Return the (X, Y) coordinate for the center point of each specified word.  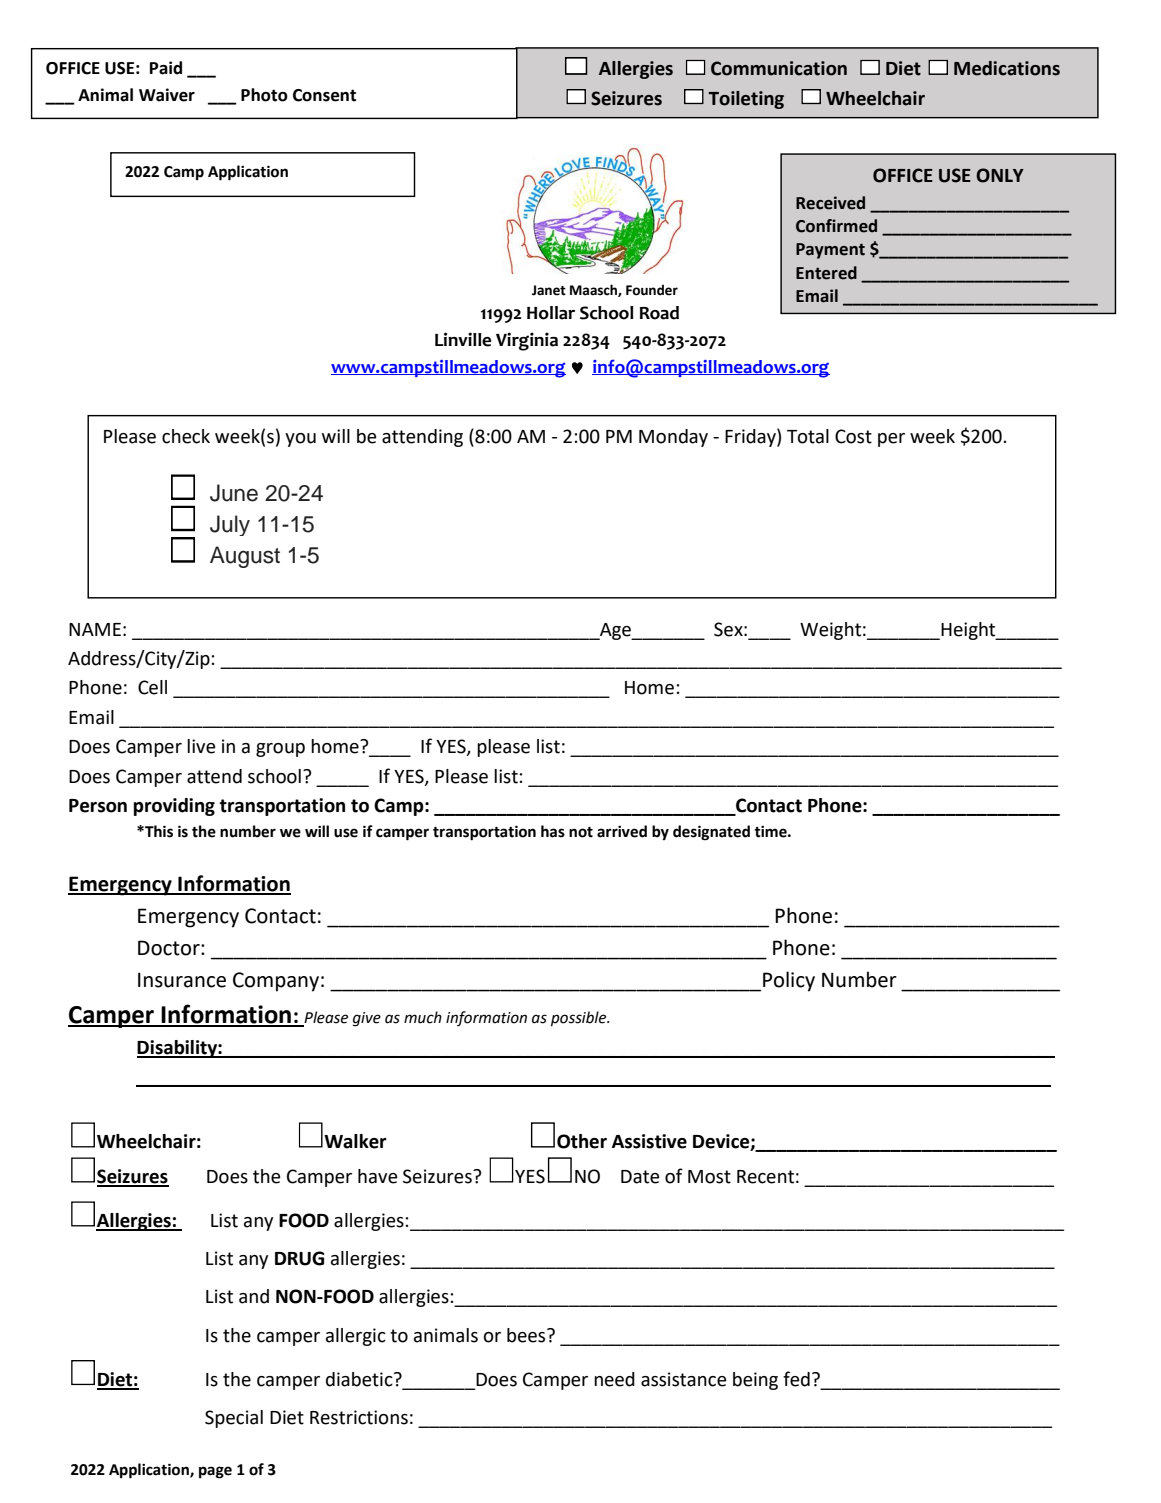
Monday (673, 438)
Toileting (746, 100)
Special (234, 1419)
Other (582, 1141)
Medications (1007, 68)
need (614, 1379)
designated (711, 833)
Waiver (167, 95)
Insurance (182, 980)
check (186, 436)
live (201, 746)
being (755, 1381)
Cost (853, 436)
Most (709, 1177)
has (553, 831)
